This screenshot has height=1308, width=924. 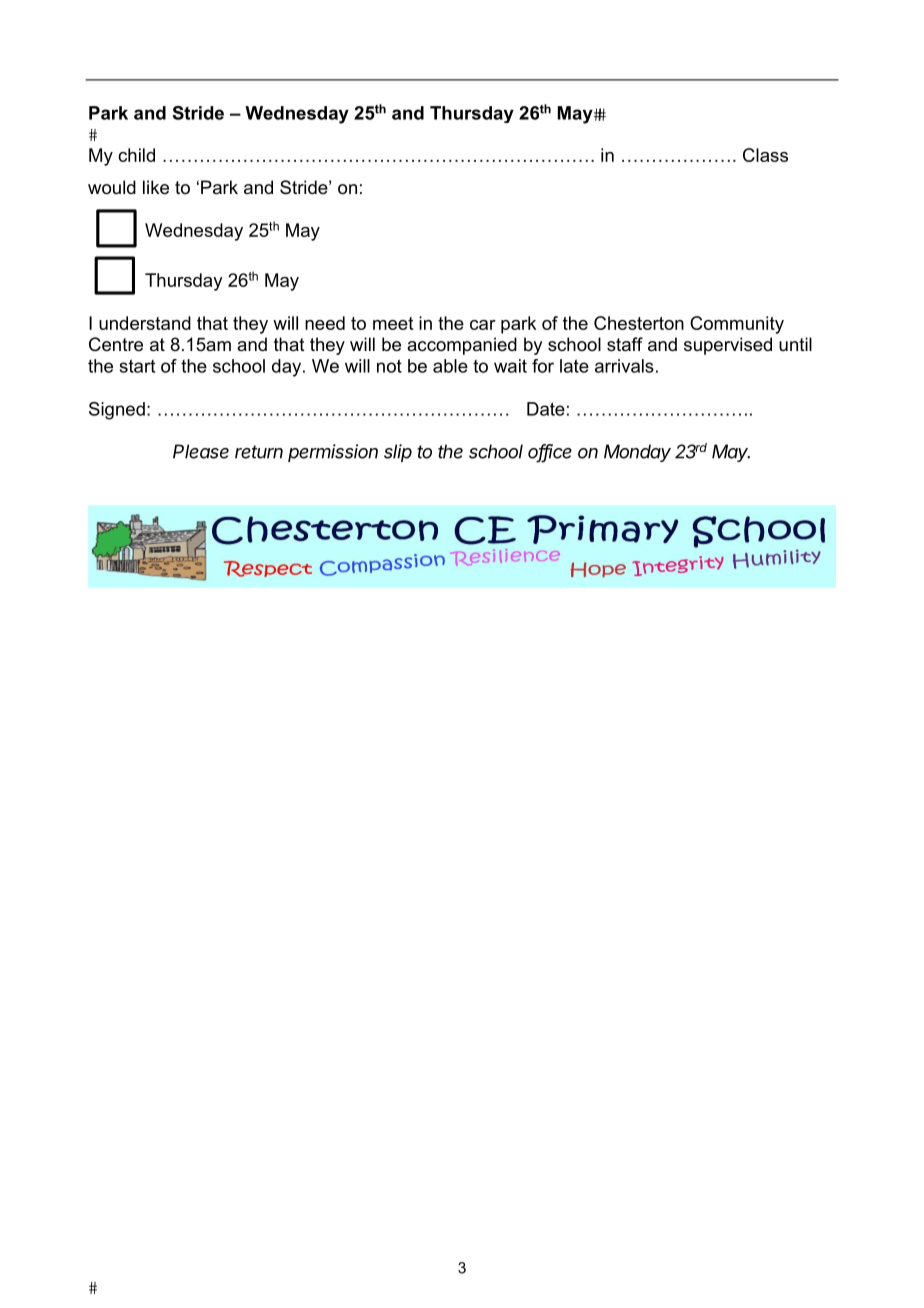 What do you see at coordinates (765, 155) in the screenshot?
I see `Class` at bounding box center [765, 155].
